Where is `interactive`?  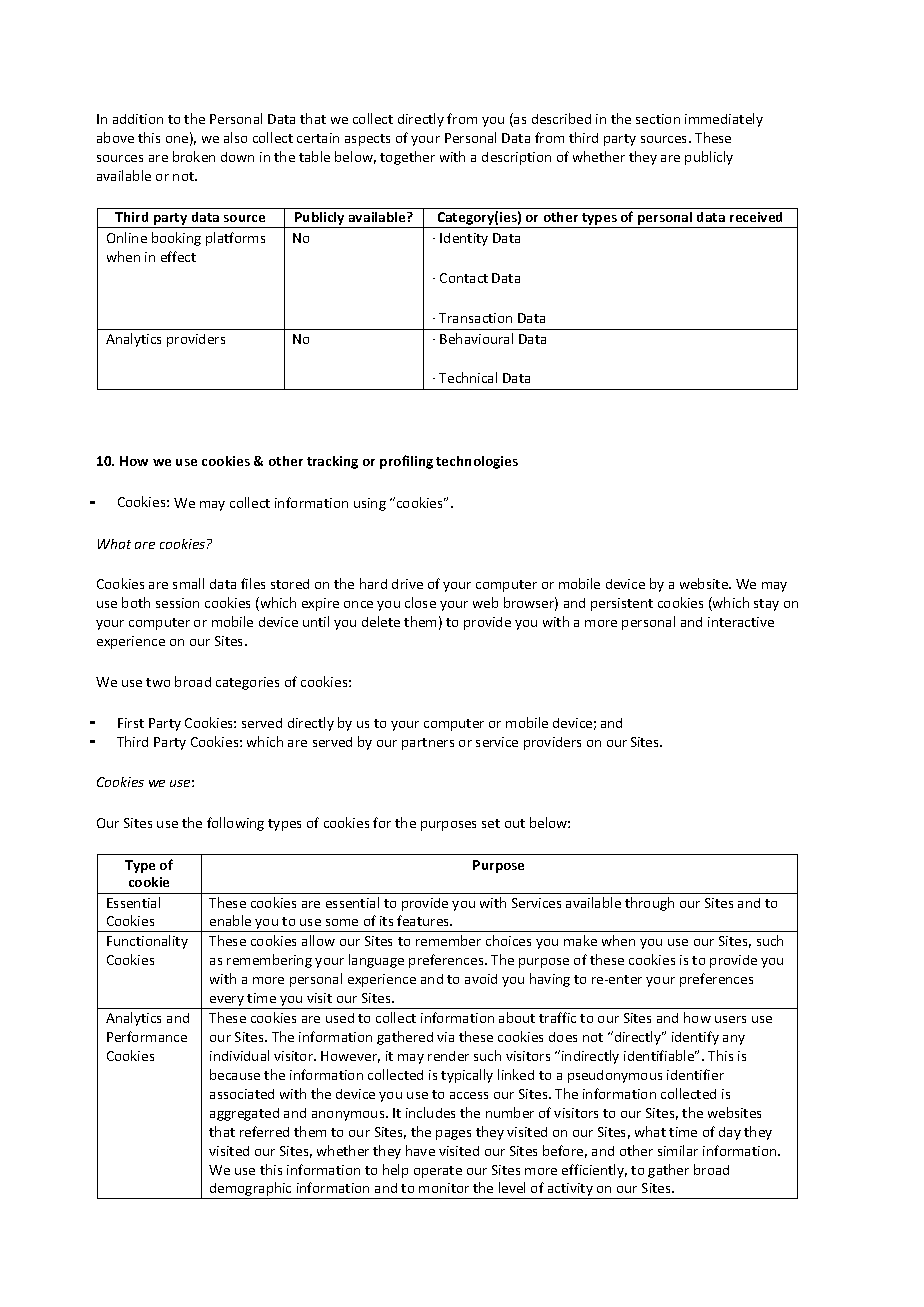
interactive is located at coordinates (741, 622).
